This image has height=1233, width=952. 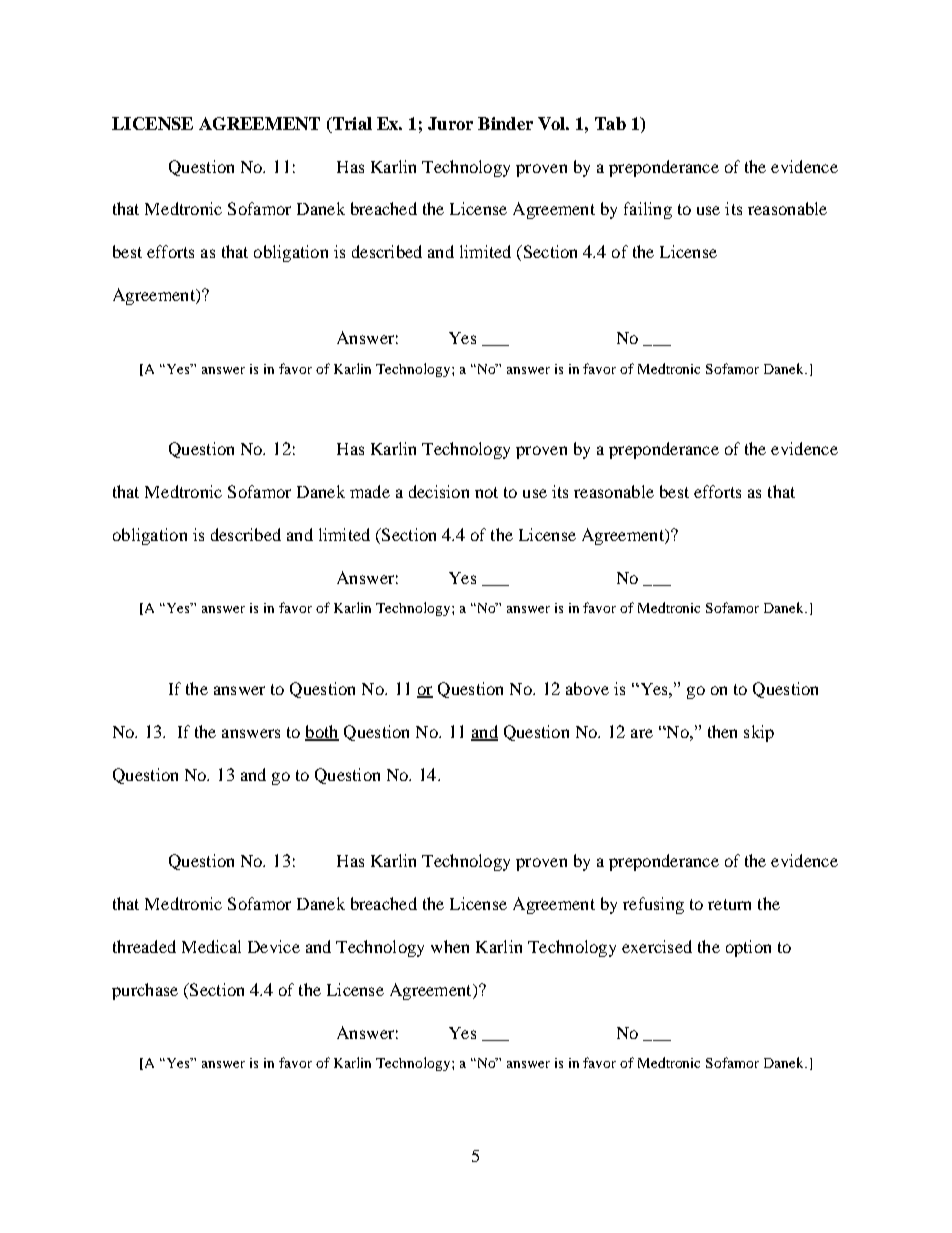 I want to click on decision, so click(x=439, y=491).
